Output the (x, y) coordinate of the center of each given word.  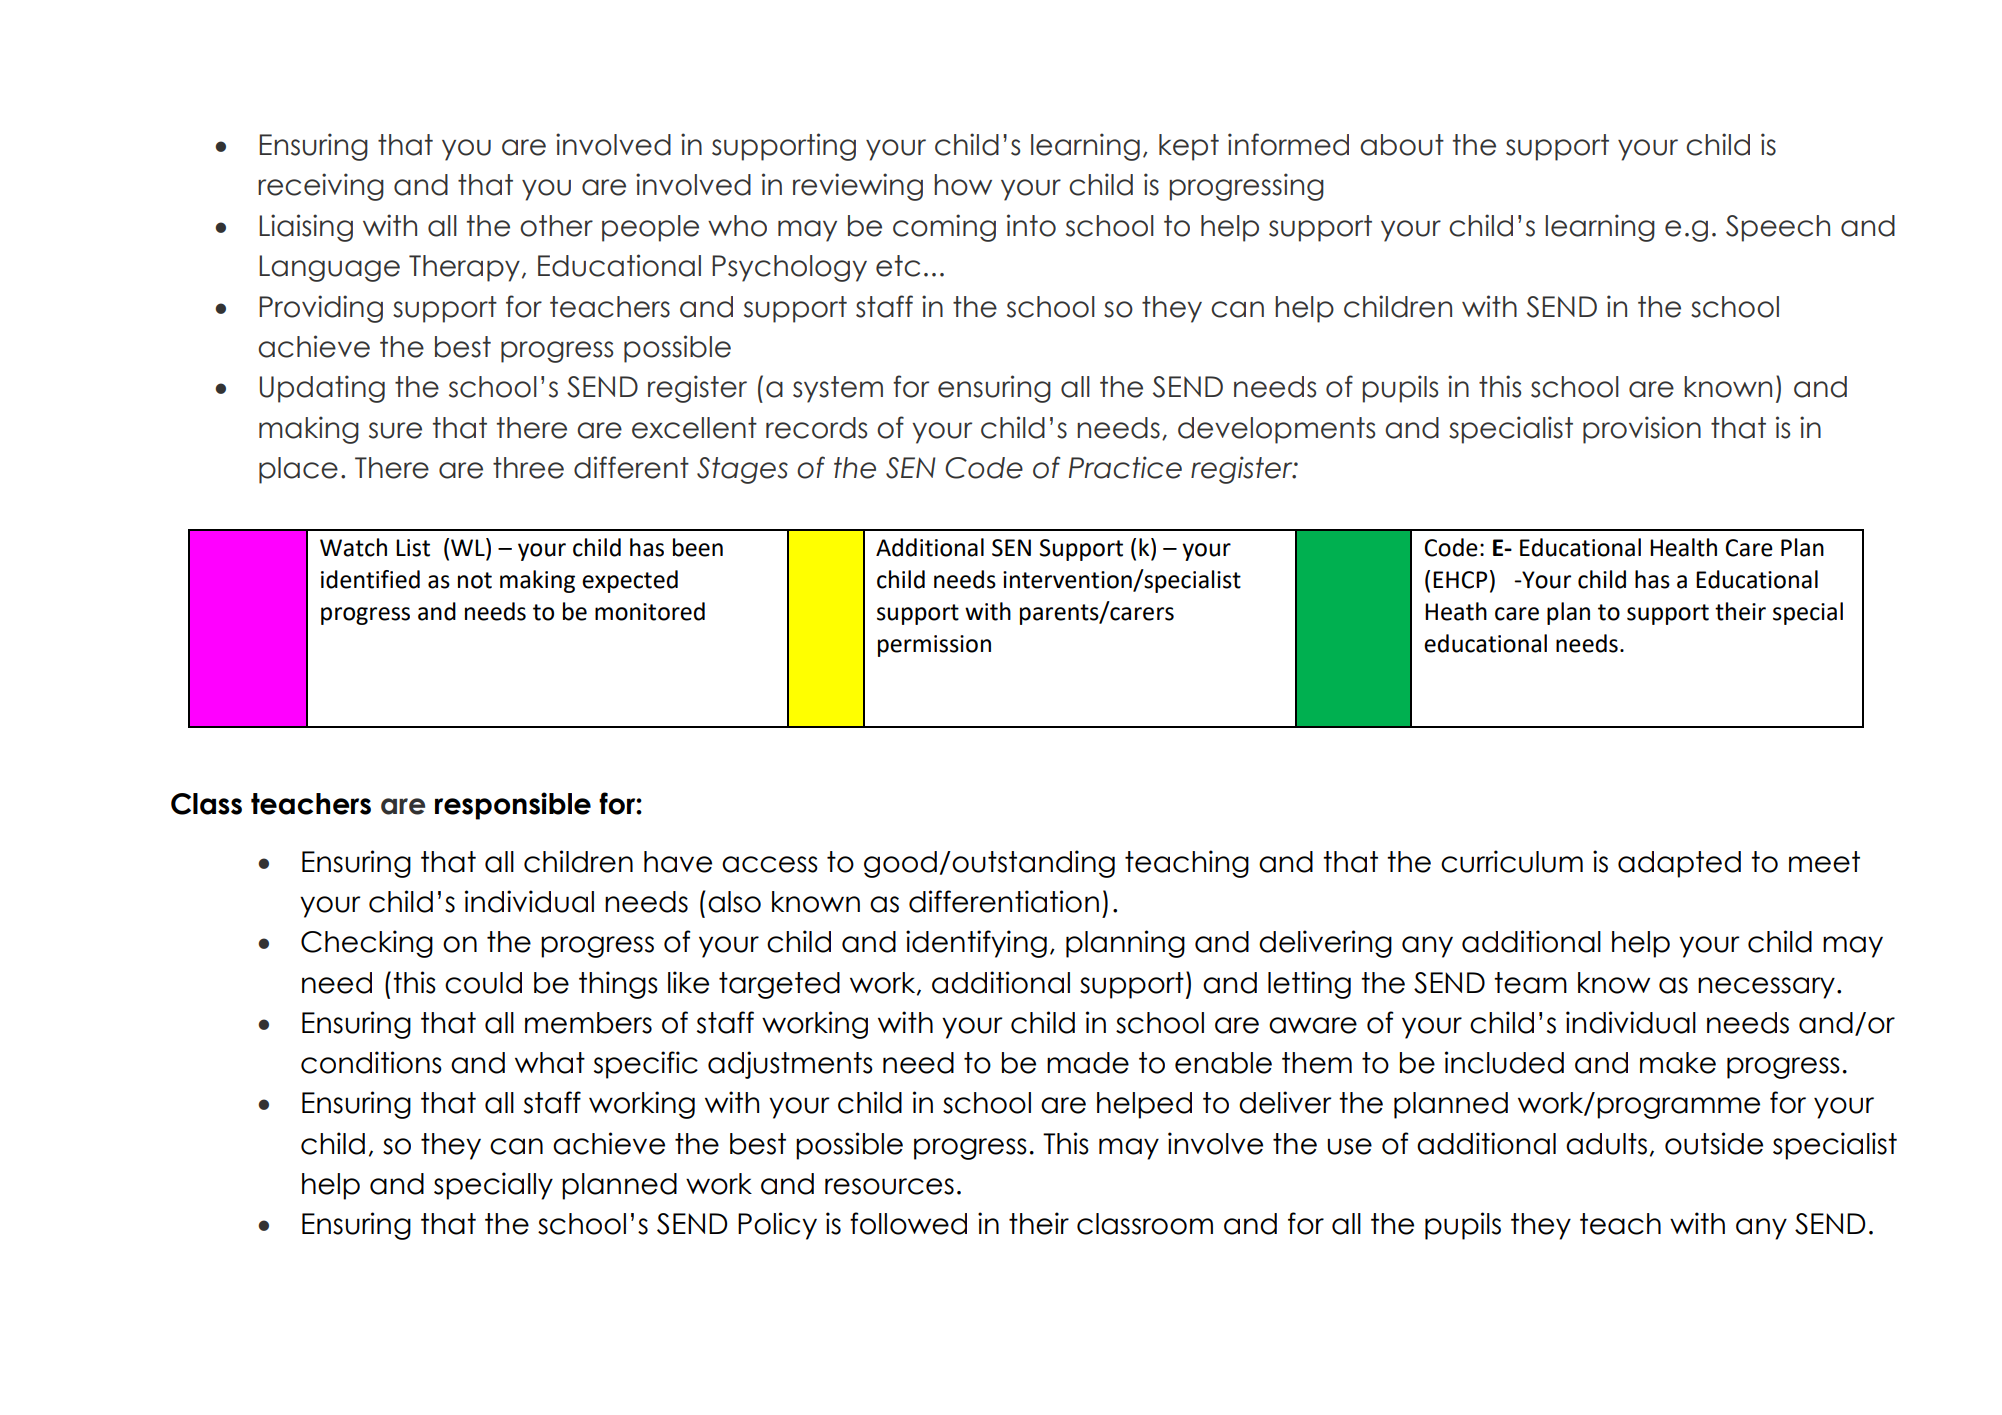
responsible (513, 806)
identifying (976, 944)
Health (1683, 547)
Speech (1778, 228)
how (963, 185)
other (556, 226)
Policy (777, 1226)
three (528, 468)
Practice (1125, 467)
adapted (1679, 864)
